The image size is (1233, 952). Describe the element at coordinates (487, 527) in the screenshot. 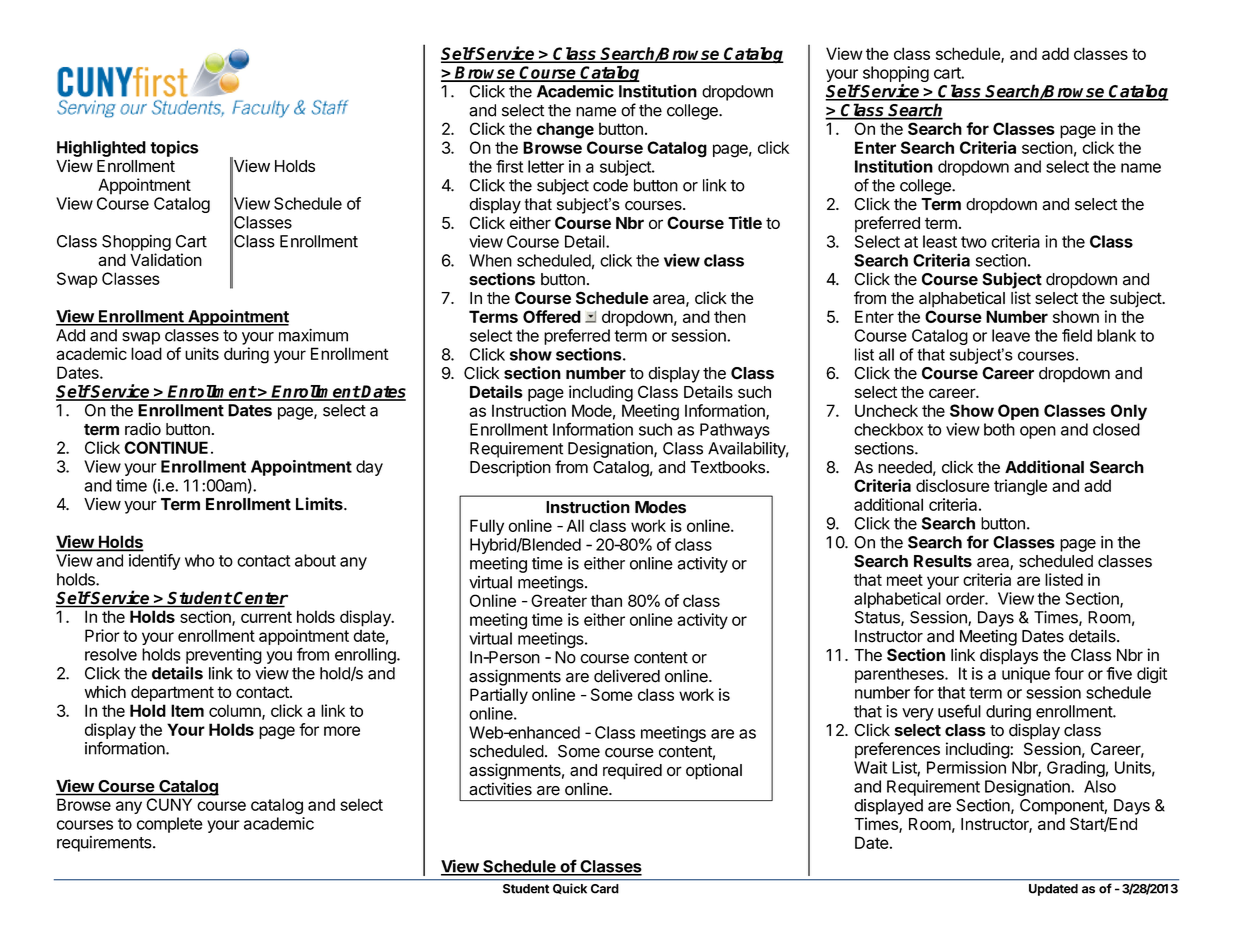

I see `Fully` at that location.
